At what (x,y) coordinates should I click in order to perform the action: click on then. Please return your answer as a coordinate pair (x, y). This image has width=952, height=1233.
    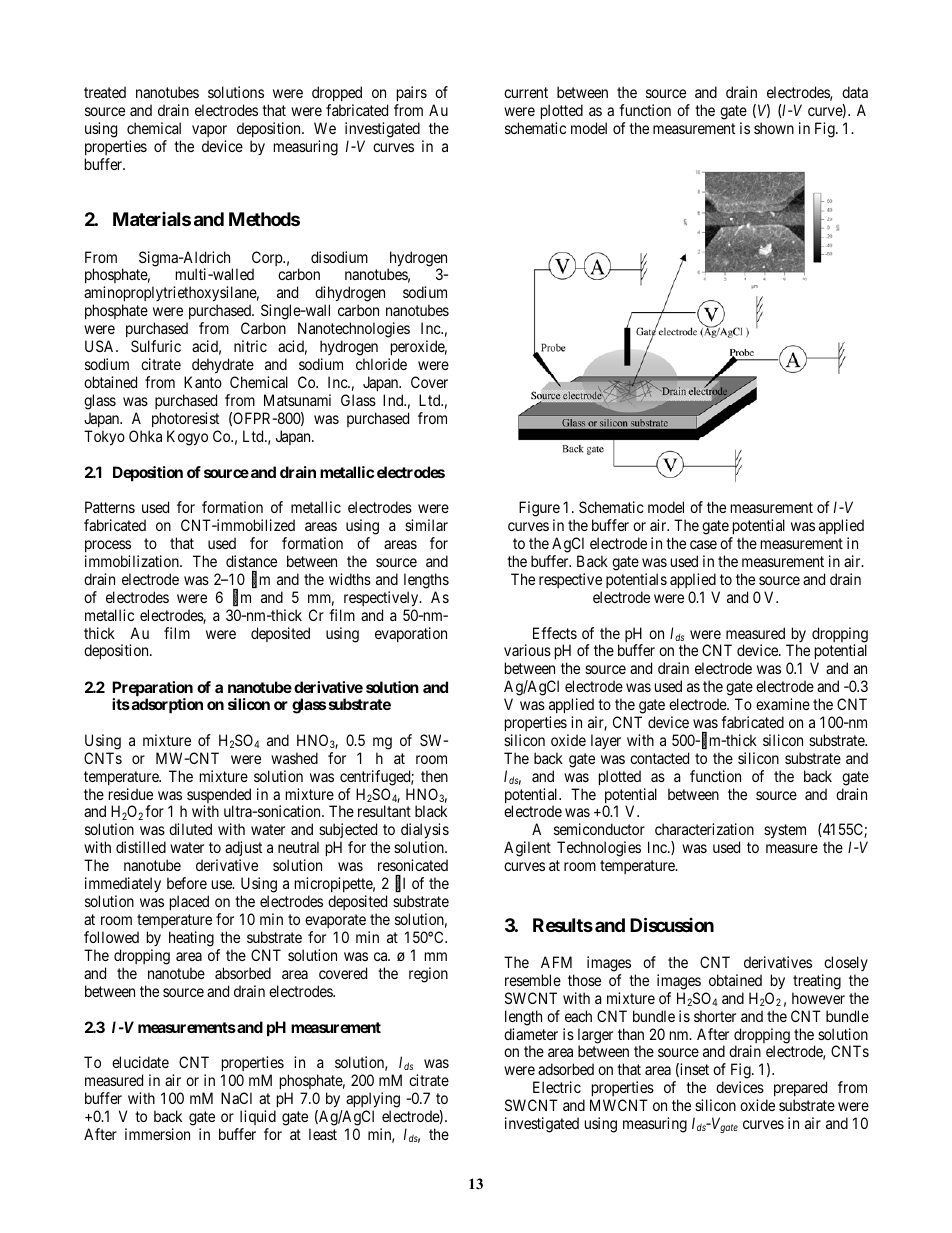
    Looking at the image, I should click on (434, 776).
